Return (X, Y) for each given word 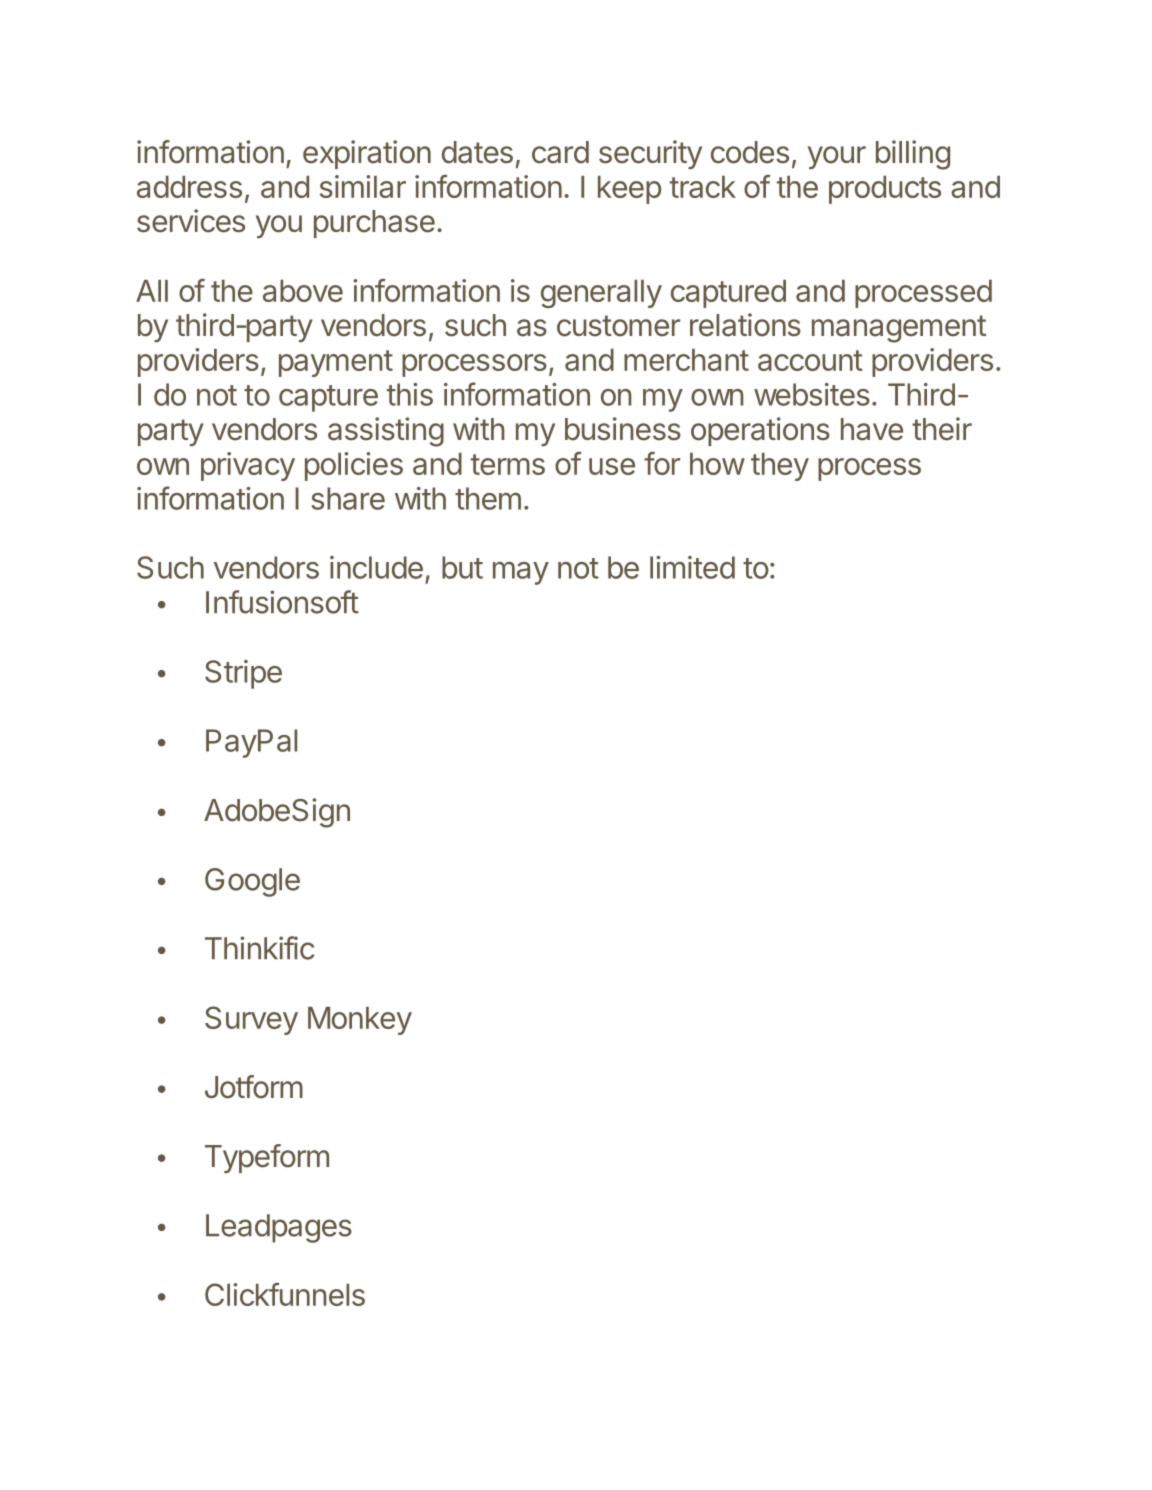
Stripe (243, 674)
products (885, 190)
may (521, 573)
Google (252, 882)
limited (692, 567)
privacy (248, 466)
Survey (251, 1020)
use (612, 466)
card (560, 152)
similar (363, 186)
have (872, 429)
